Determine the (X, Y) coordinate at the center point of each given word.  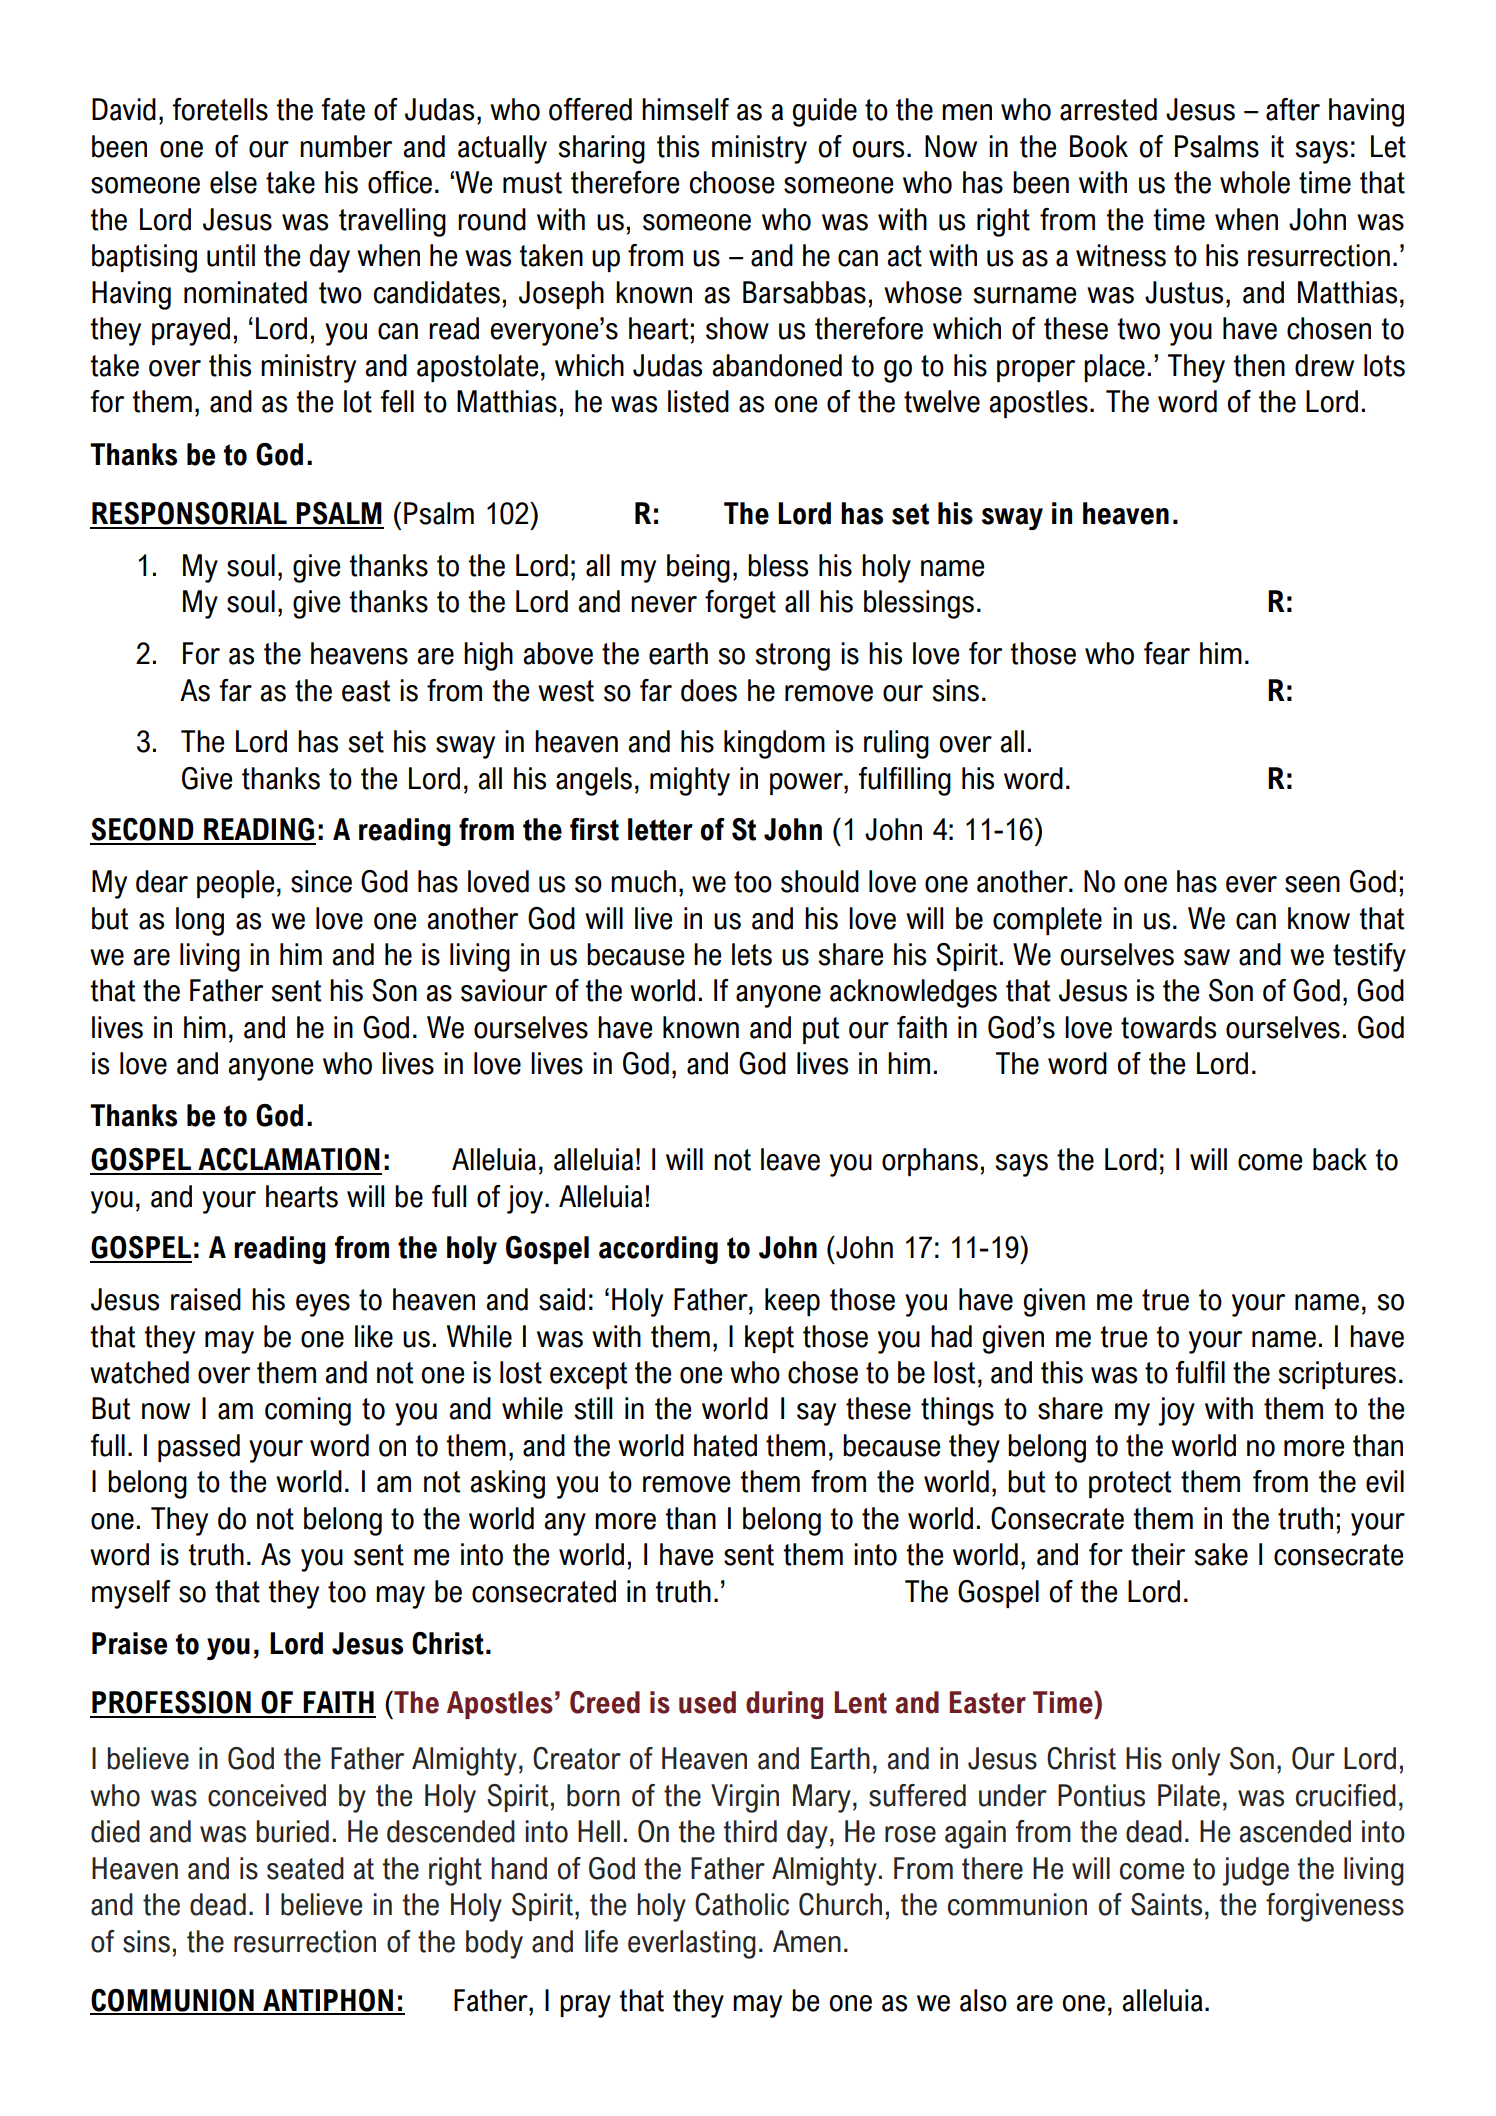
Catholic (742, 1904)
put (821, 1030)
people (235, 884)
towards (1168, 1027)
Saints (1166, 1904)
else (233, 182)
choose (732, 182)
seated (305, 1868)
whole (1255, 182)
